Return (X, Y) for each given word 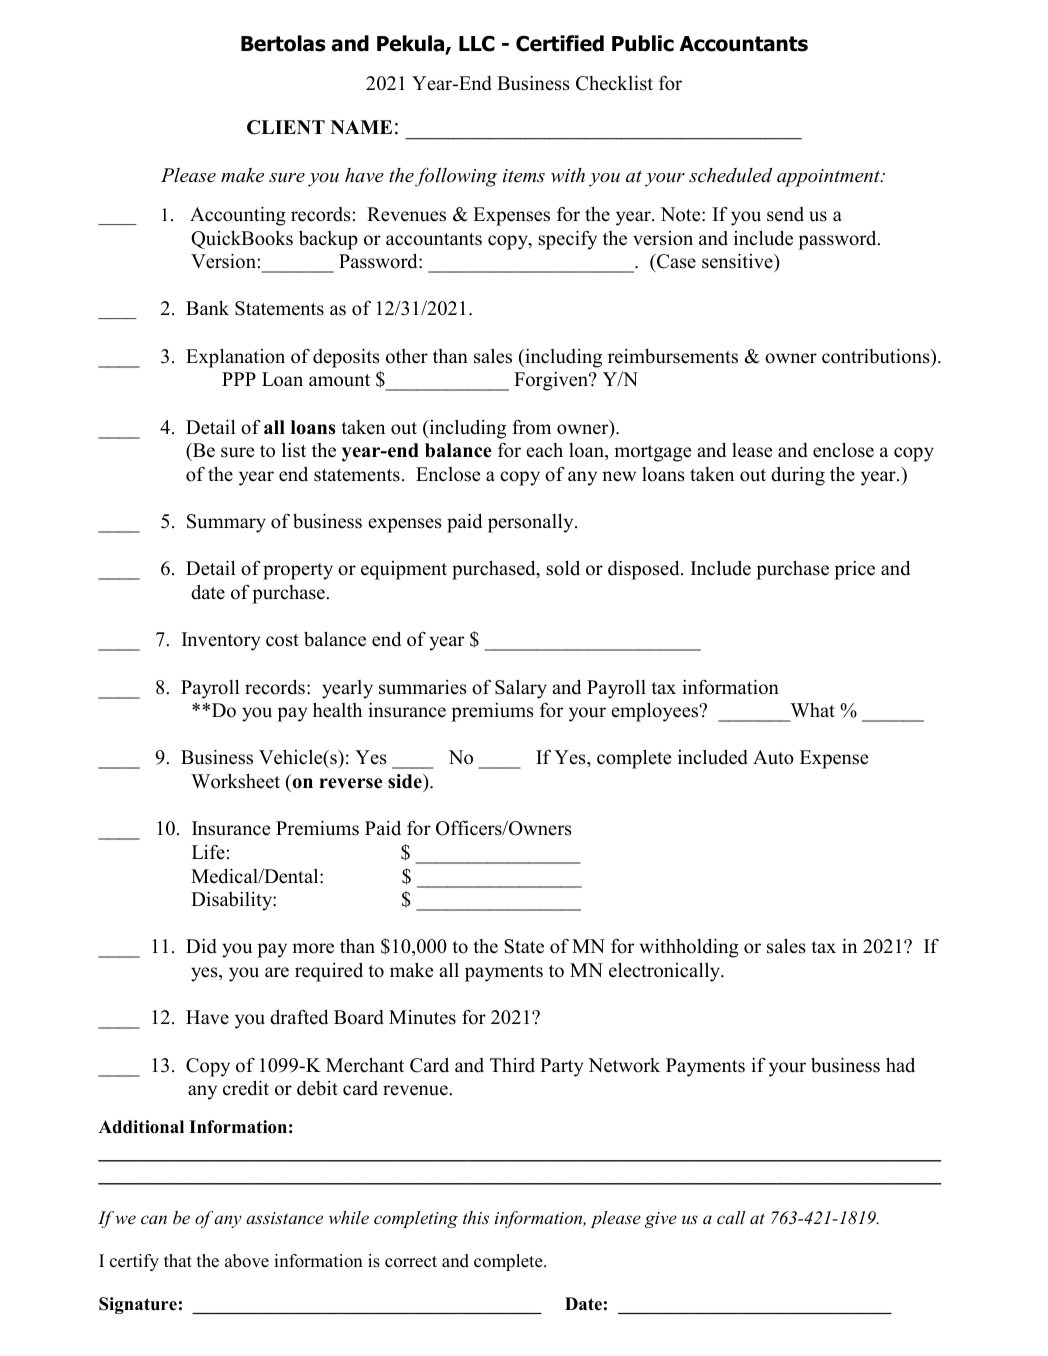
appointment (830, 178)
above (247, 1261)
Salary (521, 689)
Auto (773, 757)
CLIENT (286, 127)
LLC (477, 43)
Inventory (221, 641)
